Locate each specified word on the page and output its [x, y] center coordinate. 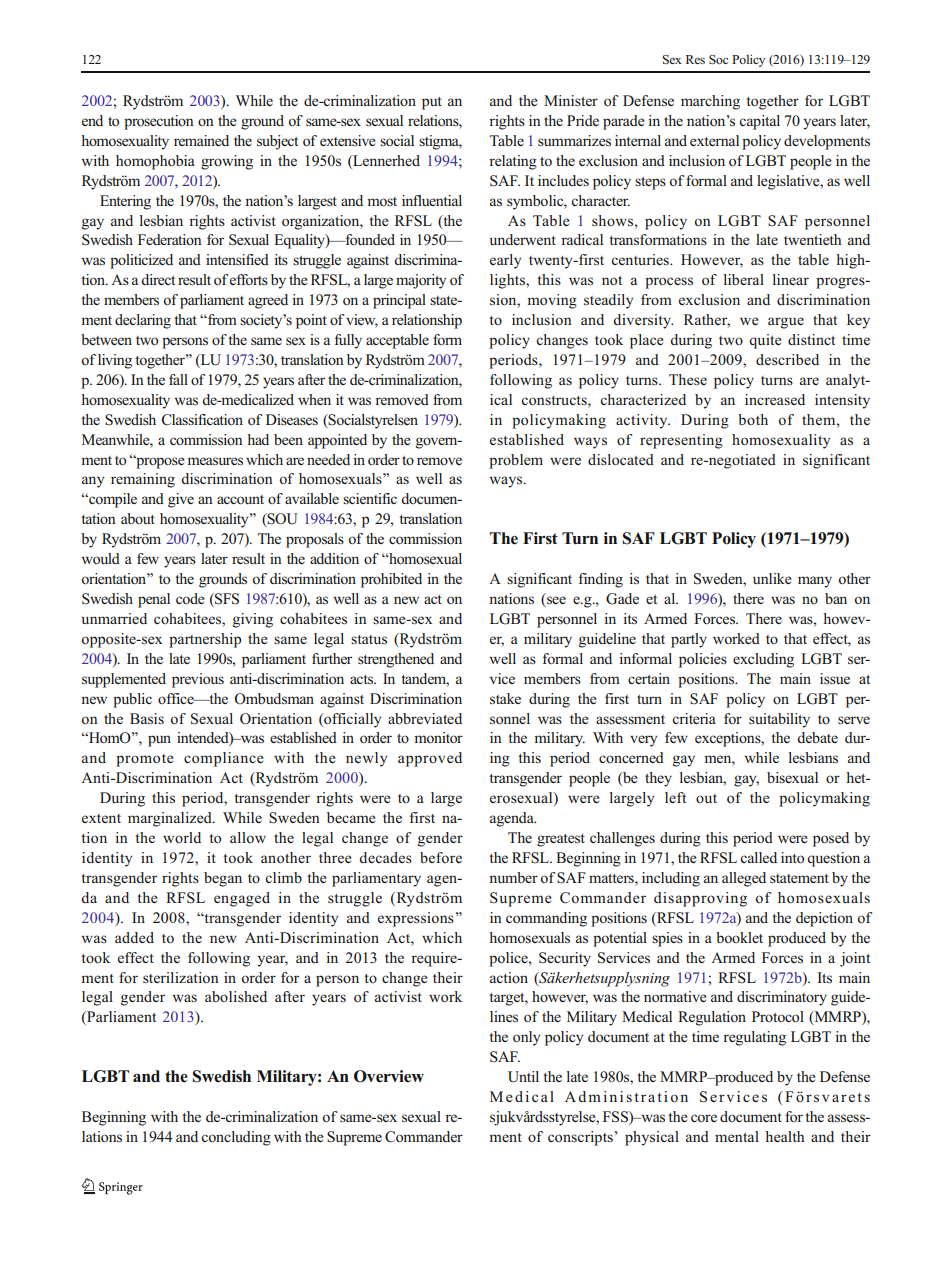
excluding [763, 660]
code [190, 598]
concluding [236, 1138]
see [555, 601]
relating [513, 162]
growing [227, 162]
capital [759, 122]
